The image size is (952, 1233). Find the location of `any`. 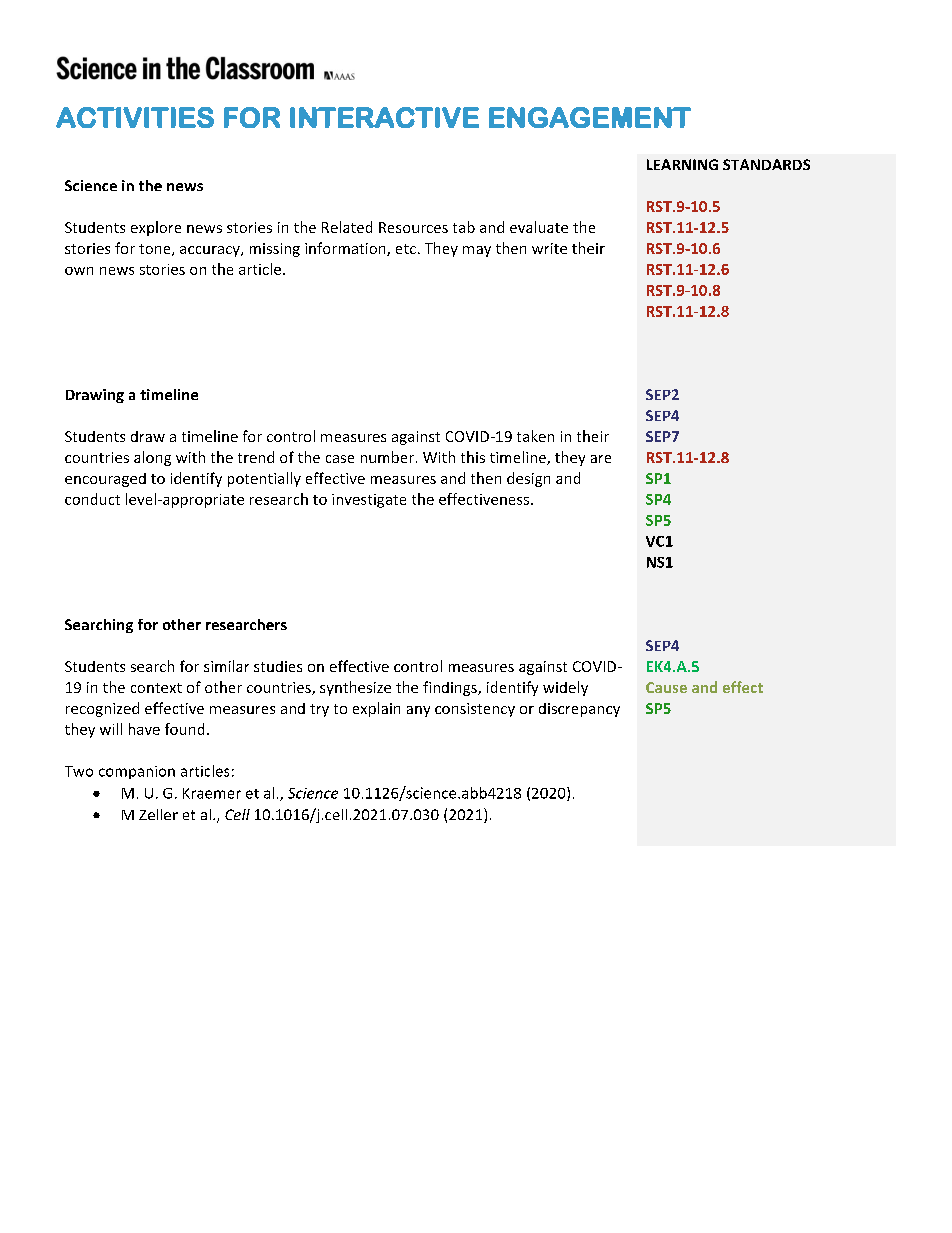

any is located at coordinates (418, 711).
